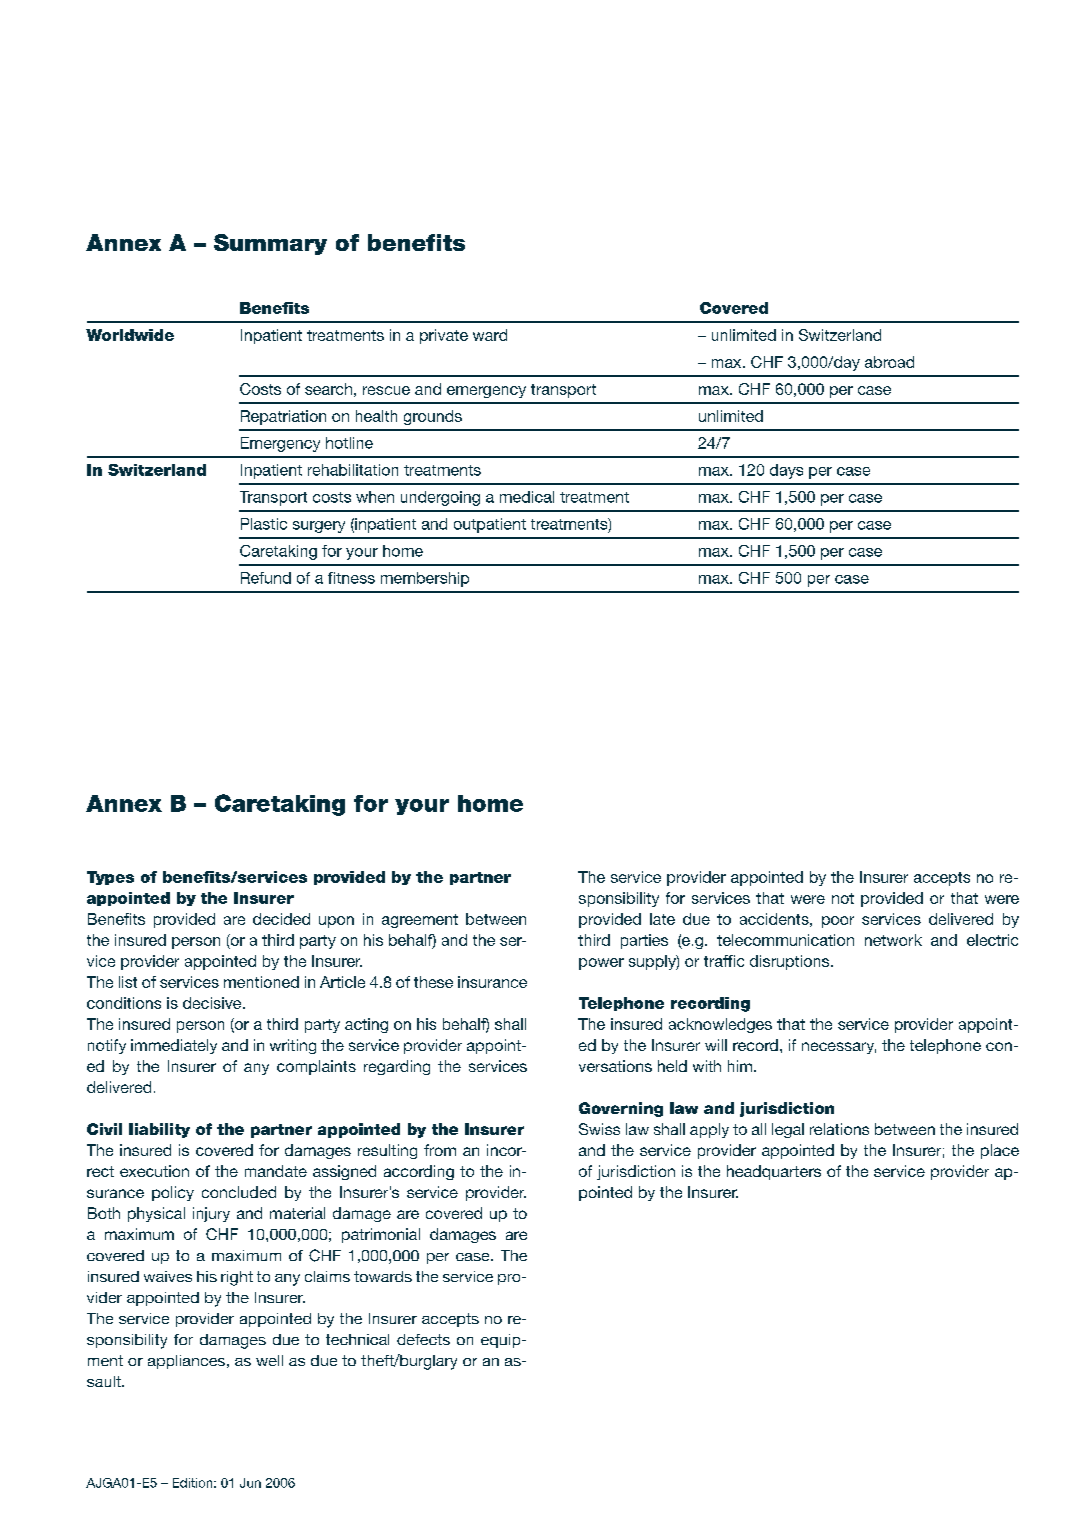  I want to click on necessary, so click(839, 1048).
